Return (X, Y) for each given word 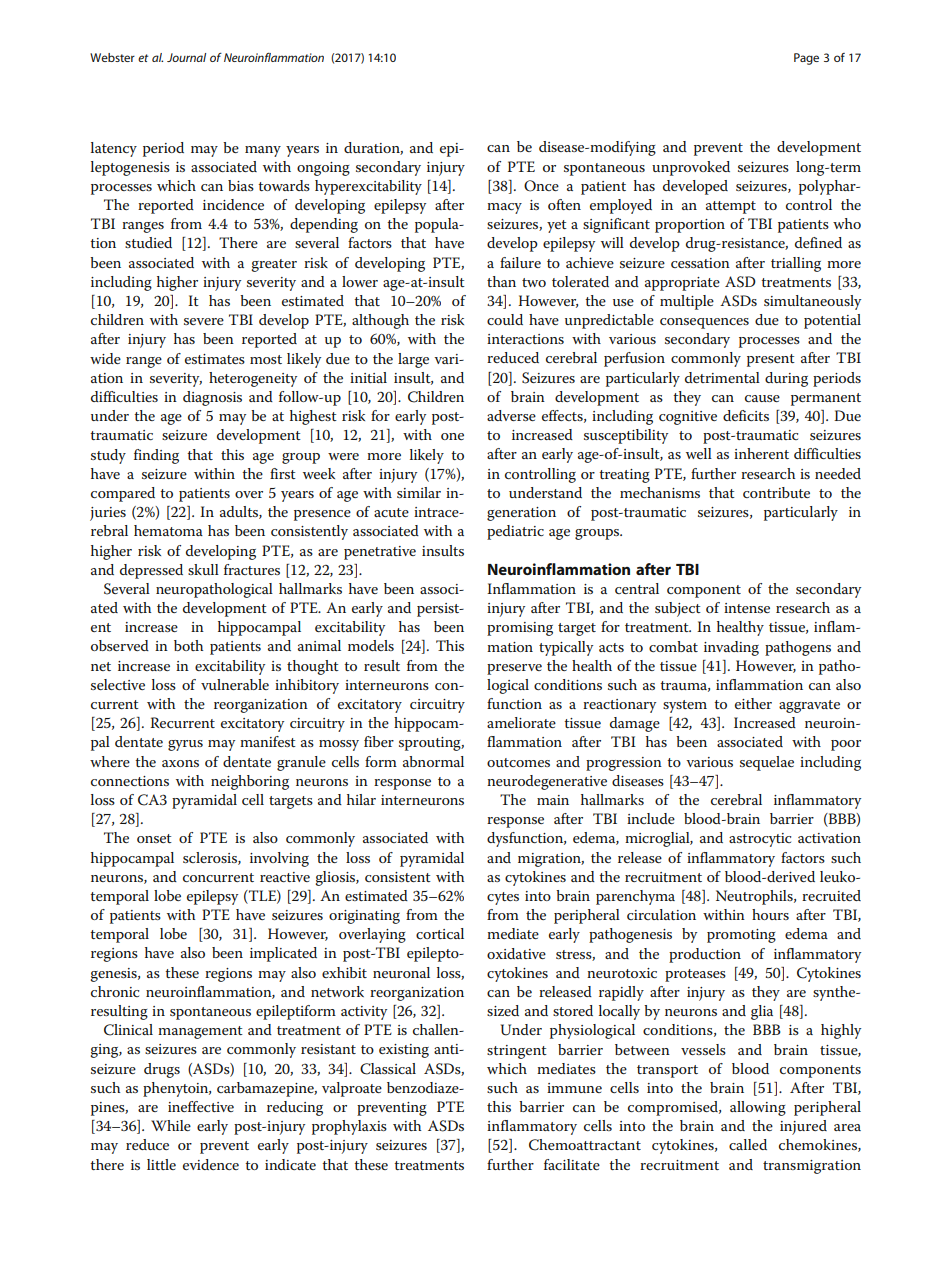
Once (541, 186)
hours (770, 914)
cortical (440, 933)
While (171, 1125)
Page (806, 59)
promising (520, 629)
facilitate (572, 1164)
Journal (186, 57)
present (771, 360)
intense (747, 608)
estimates (215, 359)
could (505, 319)
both (188, 645)
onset (154, 838)
